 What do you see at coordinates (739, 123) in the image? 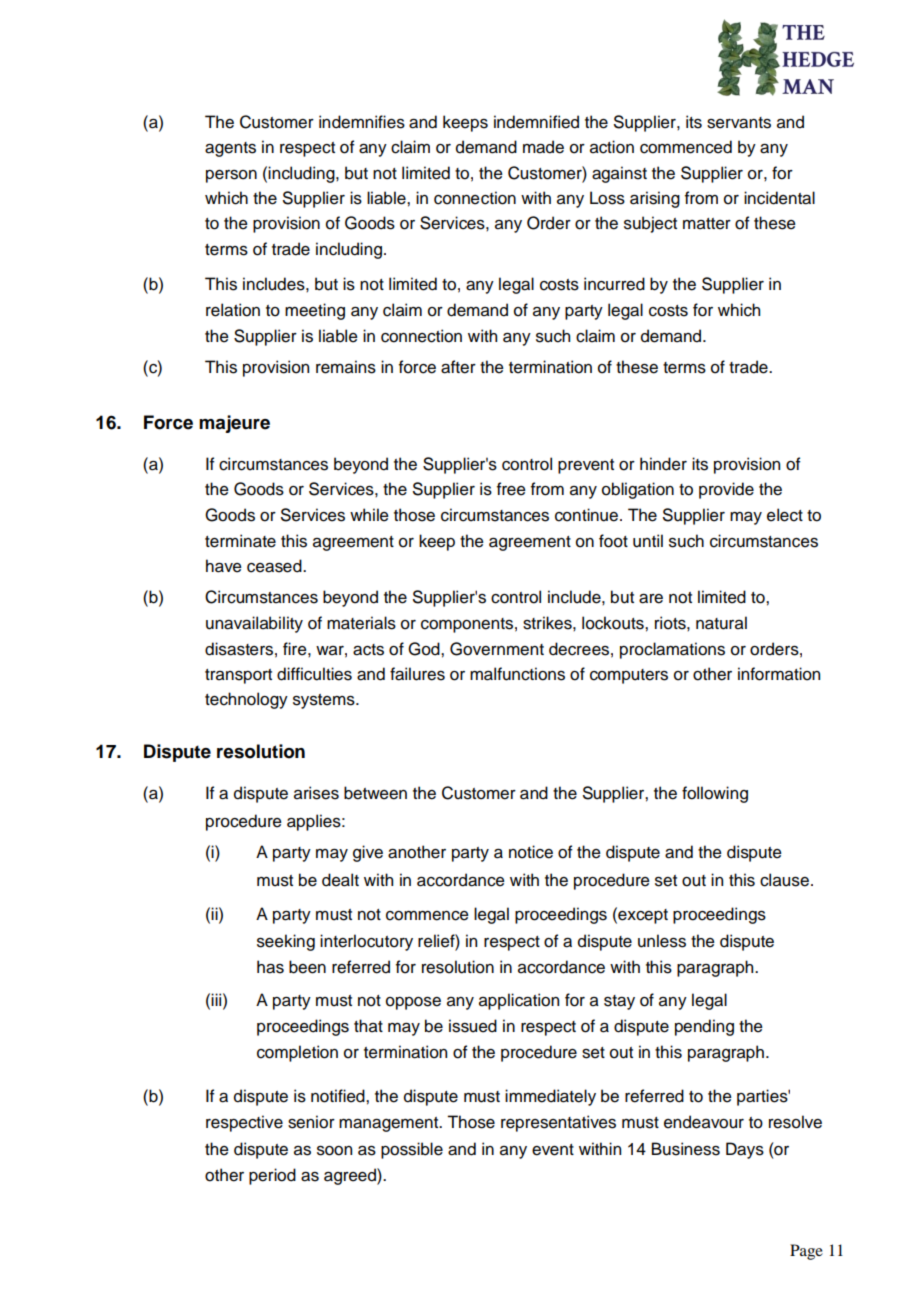
I see `servants` at bounding box center [739, 123].
